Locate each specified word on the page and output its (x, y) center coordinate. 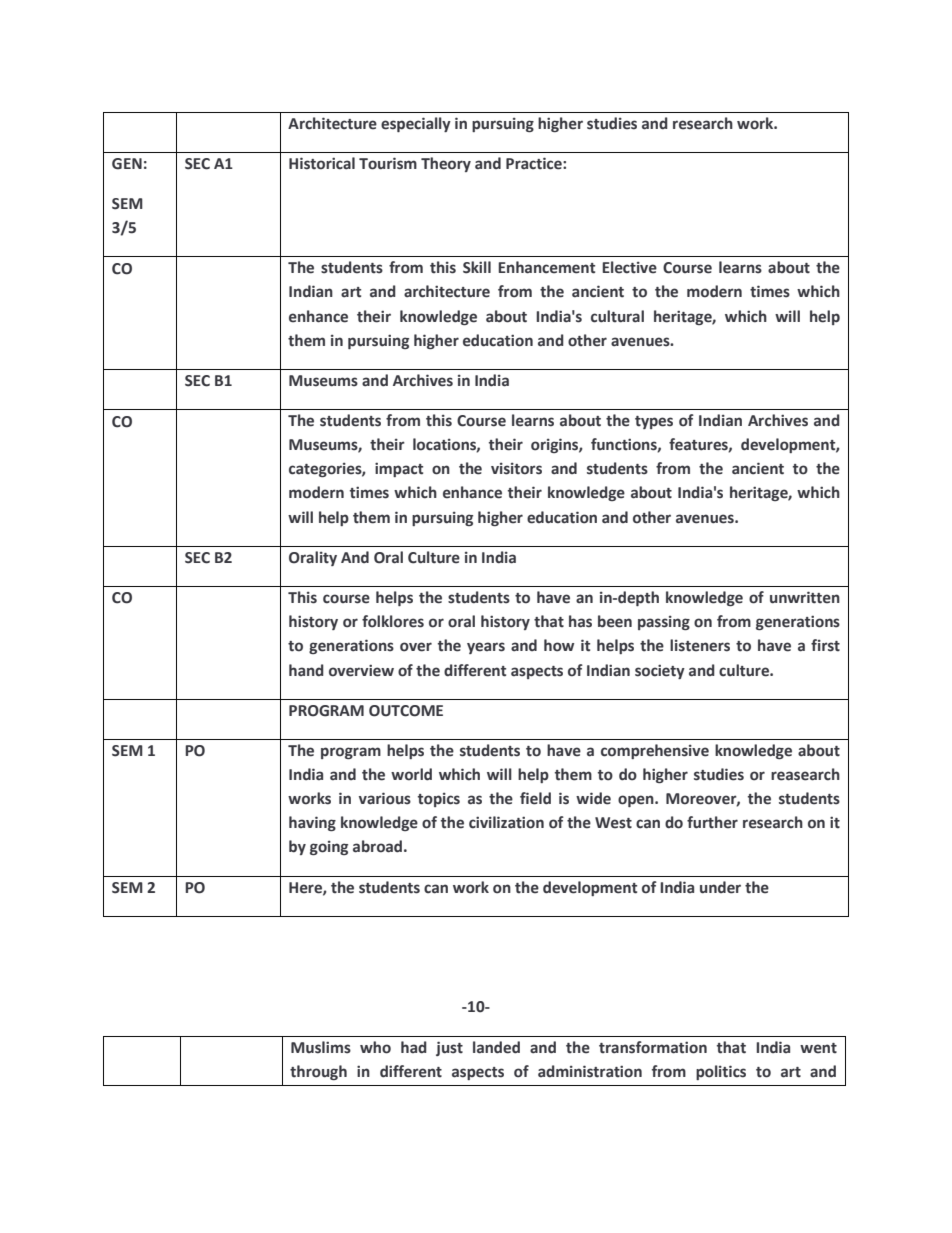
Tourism (388, 163)
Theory (446, 164)
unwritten (805, 597)
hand (306, 670)
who (375, 1047)
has (580, 621)
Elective (629, 267)
